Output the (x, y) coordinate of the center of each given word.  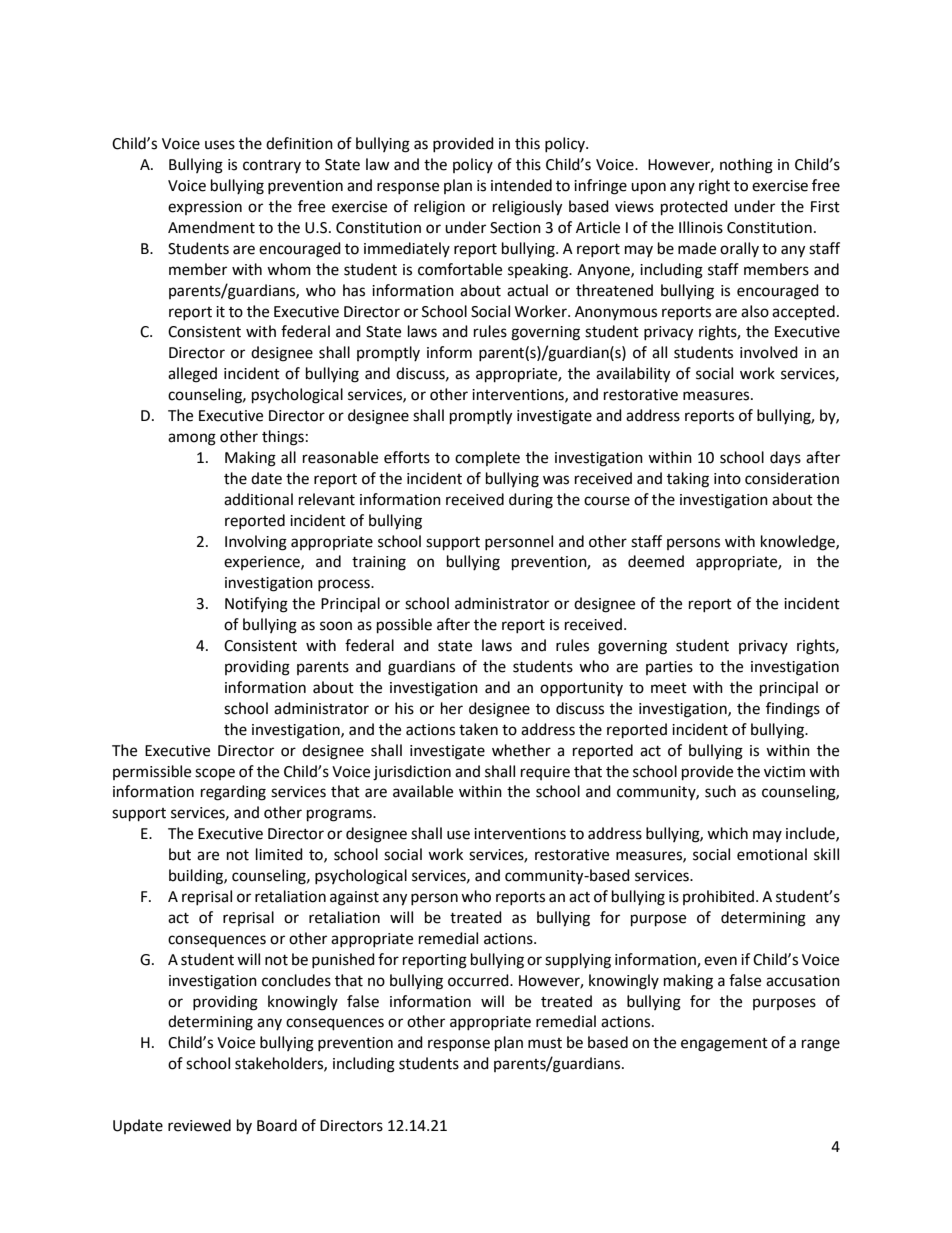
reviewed (199, 1125)
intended (521, 185)
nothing (746, 166)
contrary (272, 166)
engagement (724, 1045)
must (545, 1043)
